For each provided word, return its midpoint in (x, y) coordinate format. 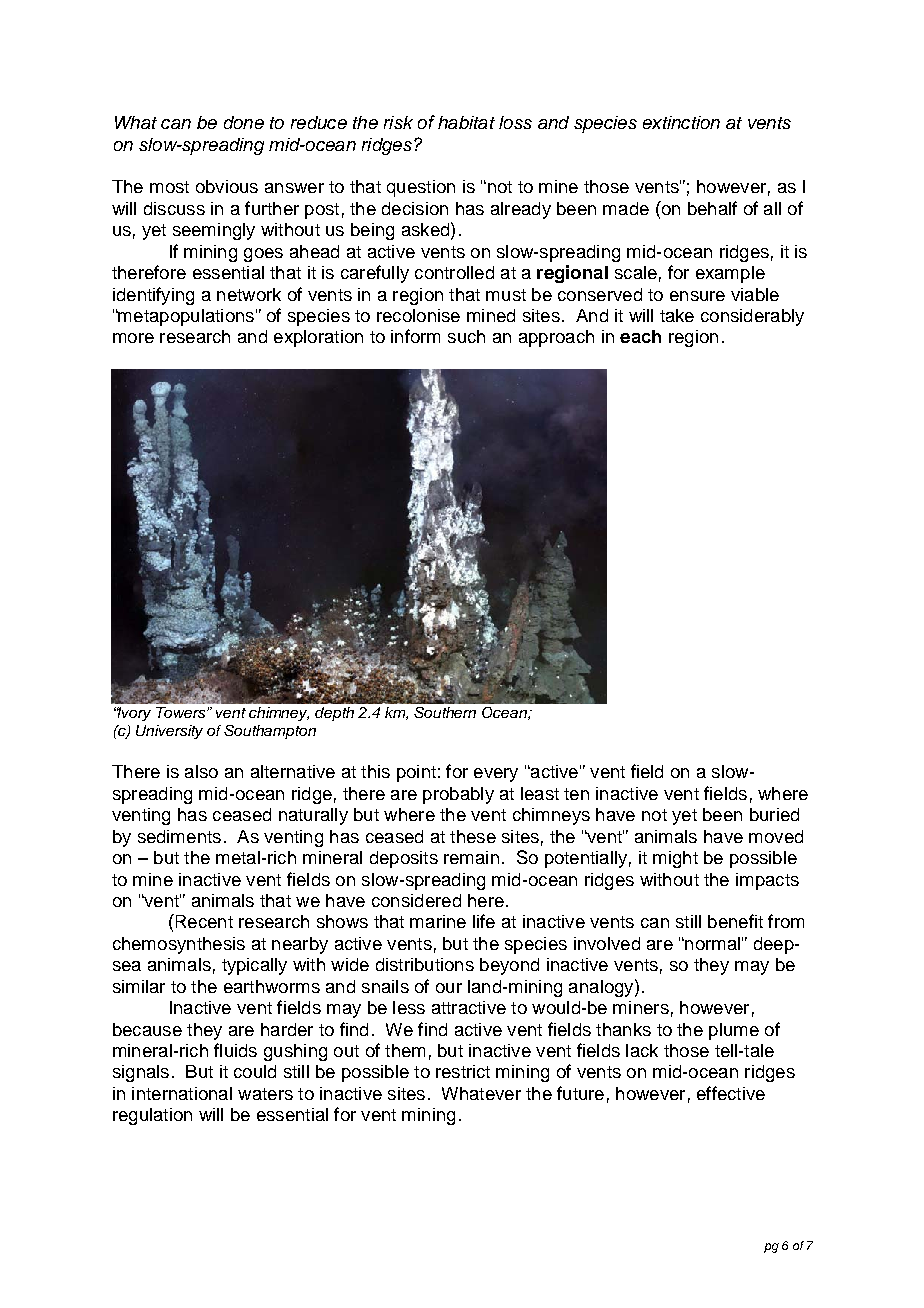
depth (334, 714)
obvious (227, 186)
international (182, 1093)
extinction (681, 122)
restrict (463, 1071)
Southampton (270, 732)
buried (774, 814)
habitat (466, 122)
